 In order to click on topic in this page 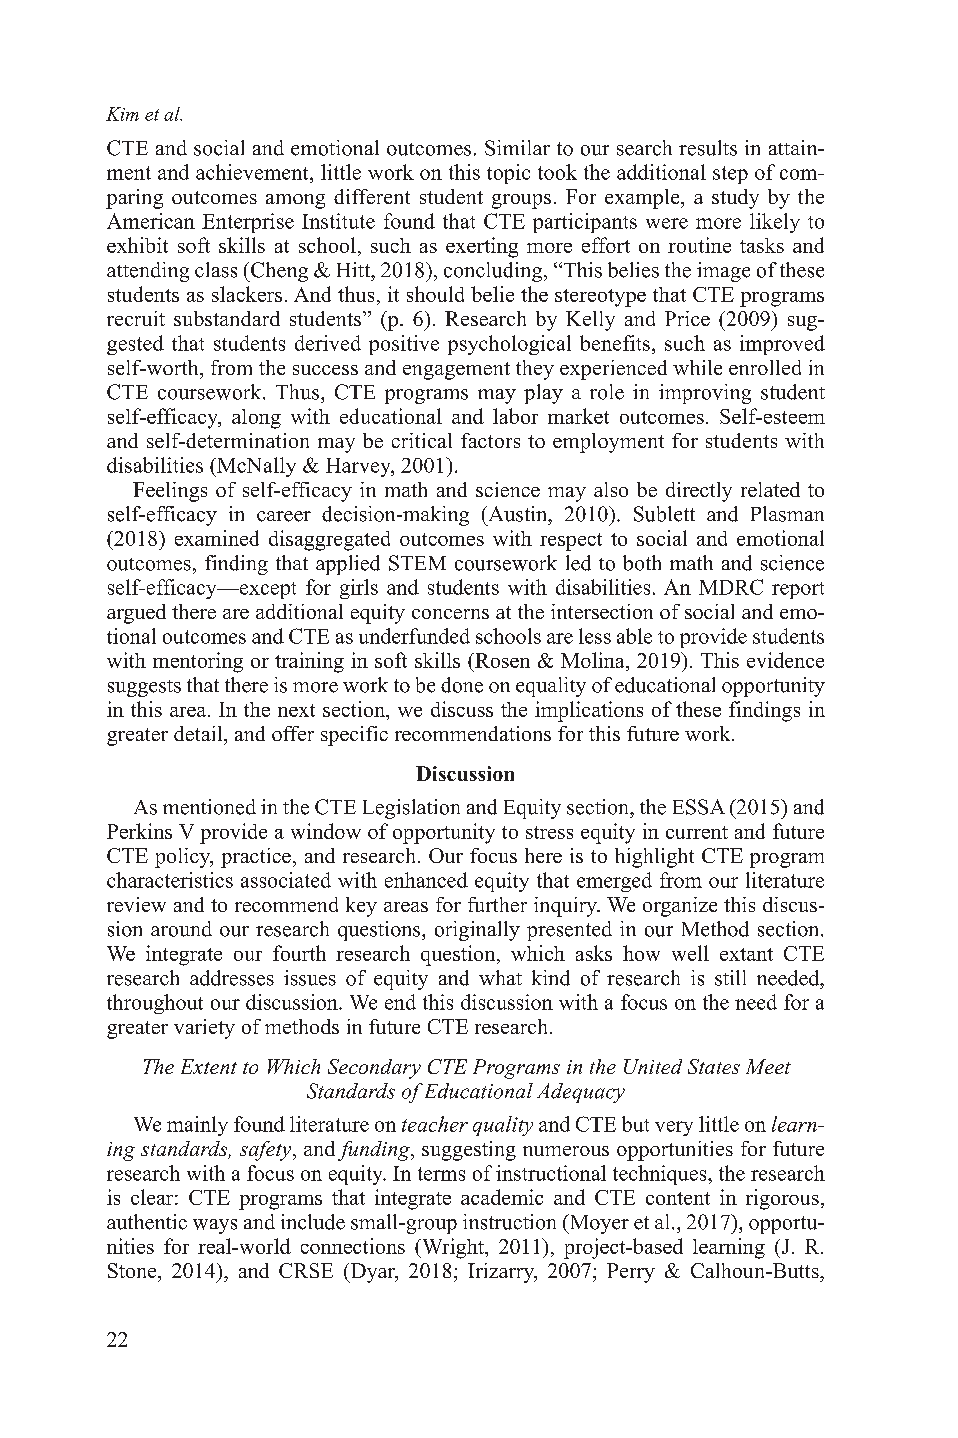, I will do `click(508, 174)`.
